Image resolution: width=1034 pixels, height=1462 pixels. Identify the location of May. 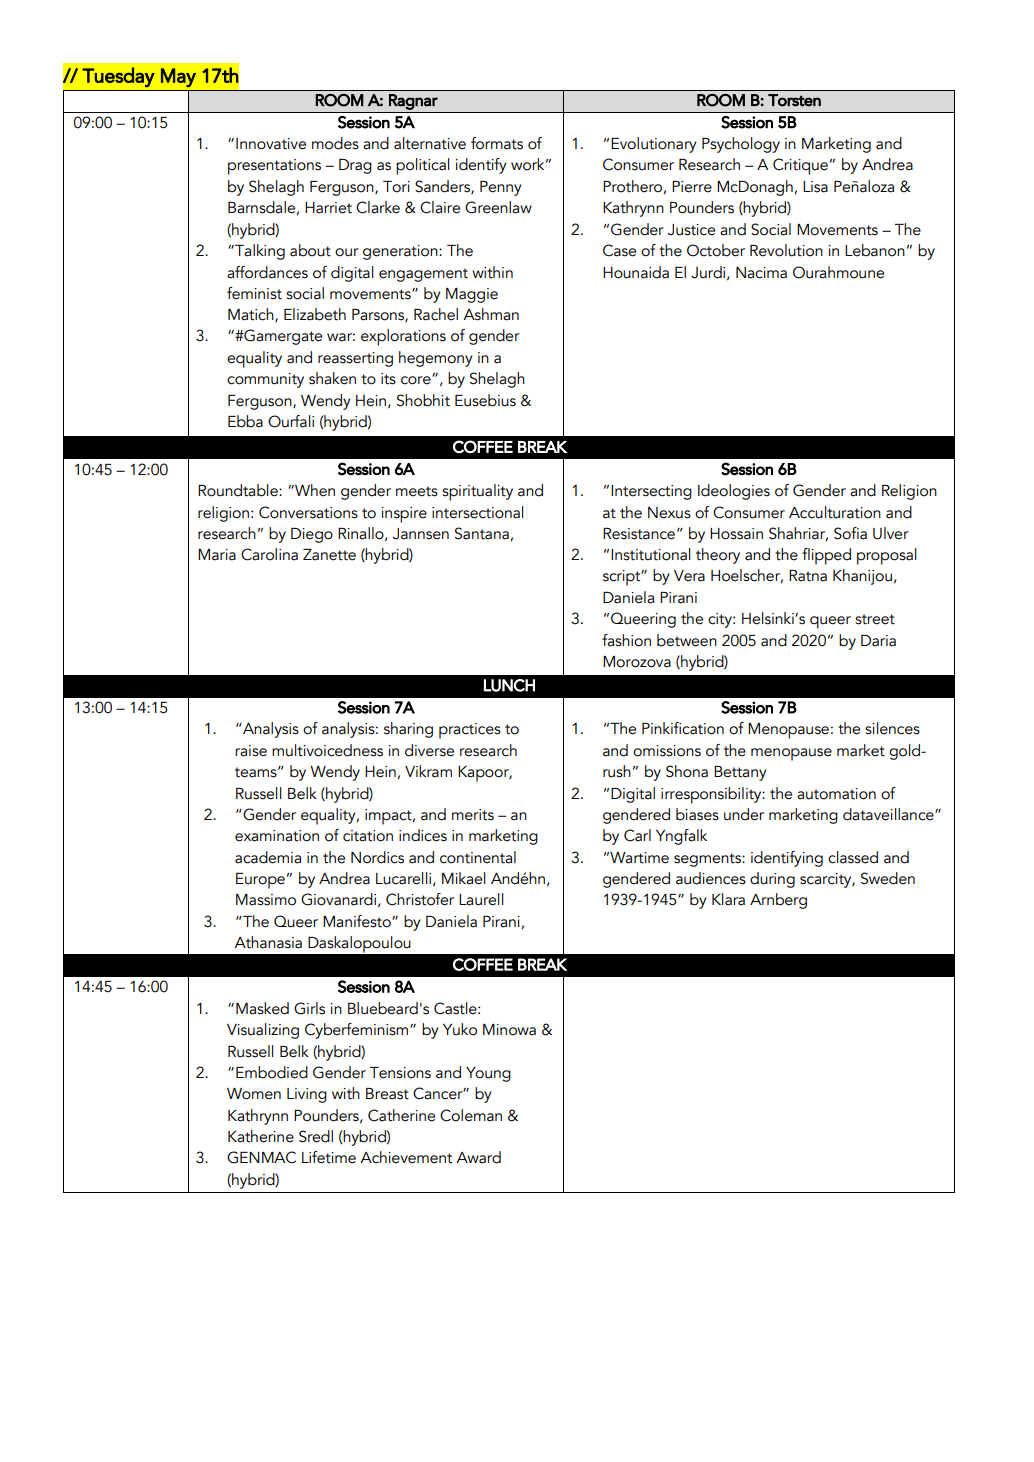
(178, 77).
